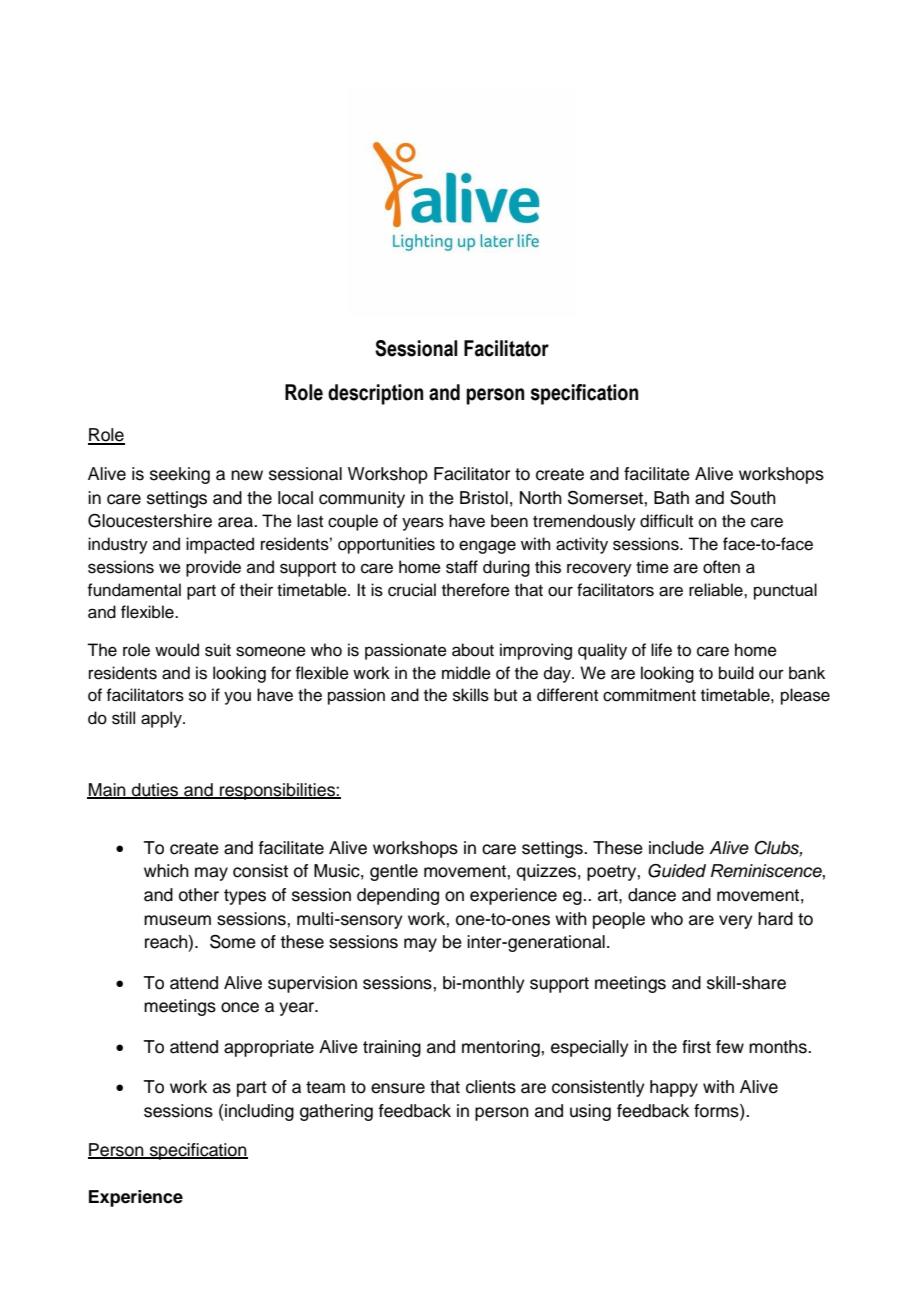 This image has width=924, height=1308. Describe the element at coordinates (213, 568) in the image. I see `provide` at that location.
